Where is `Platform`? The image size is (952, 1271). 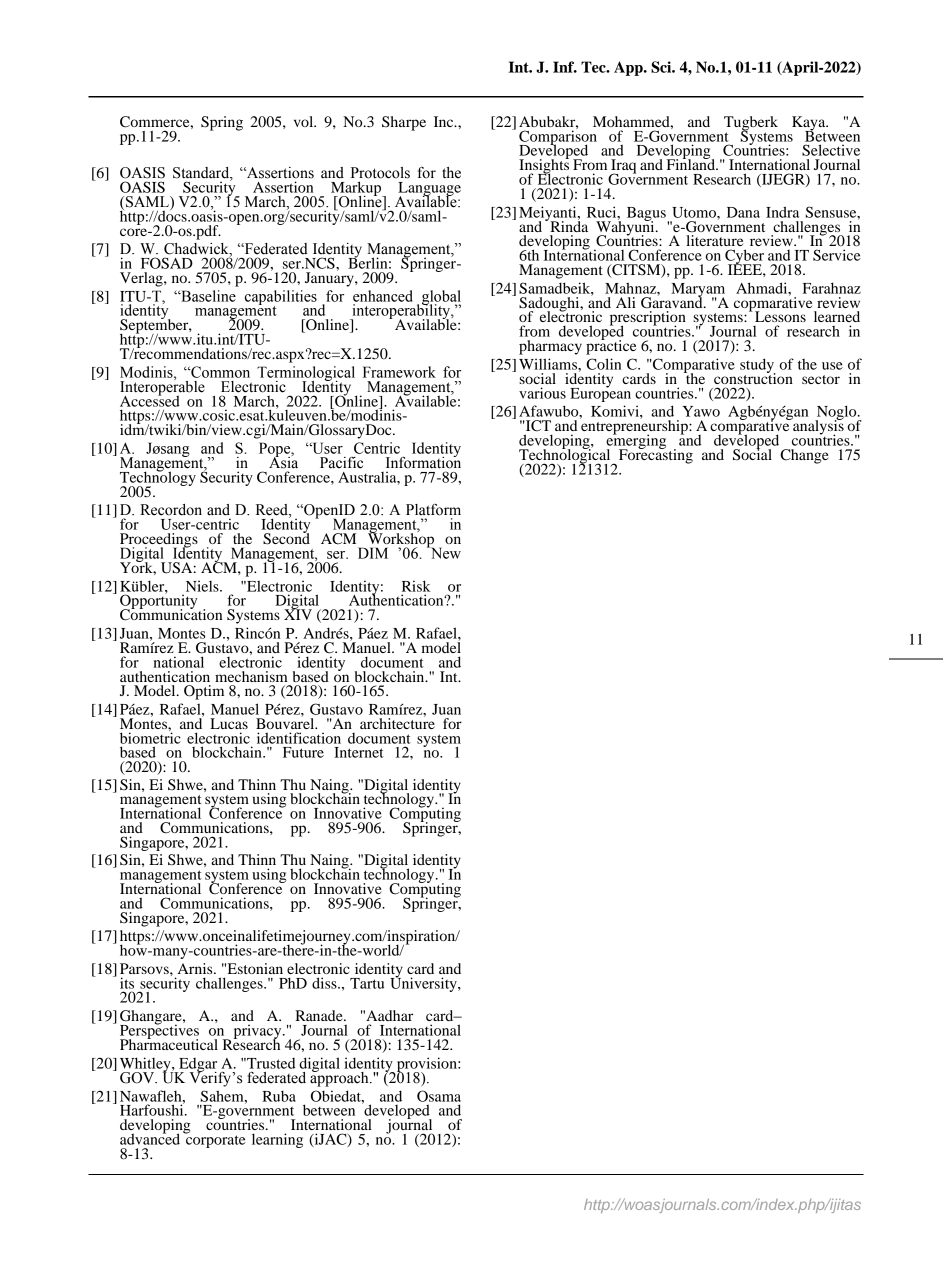
Platform is located at coordinates (433, 510).
